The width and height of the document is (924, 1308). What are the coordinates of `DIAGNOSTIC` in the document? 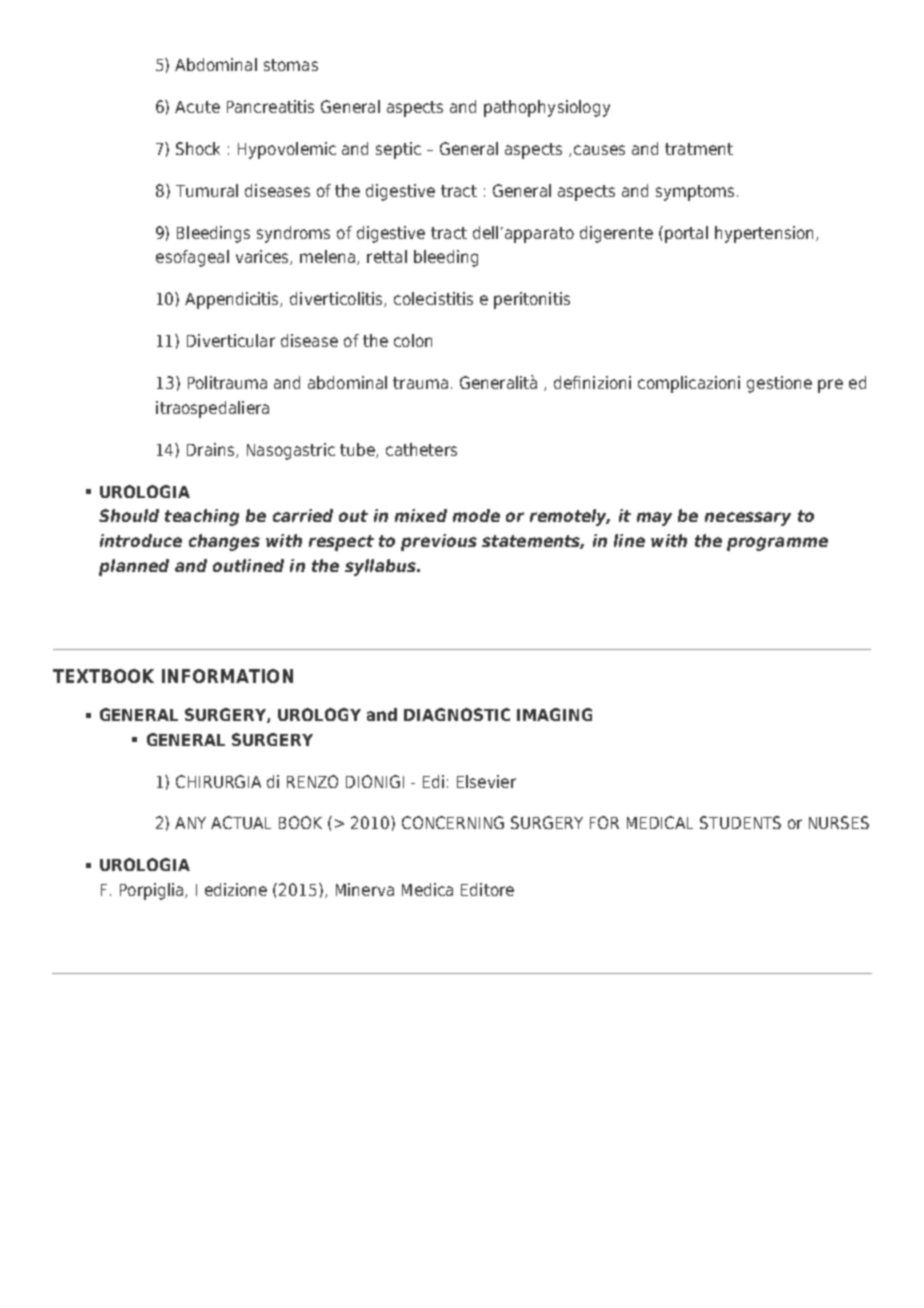 It's located at (457, 714).
